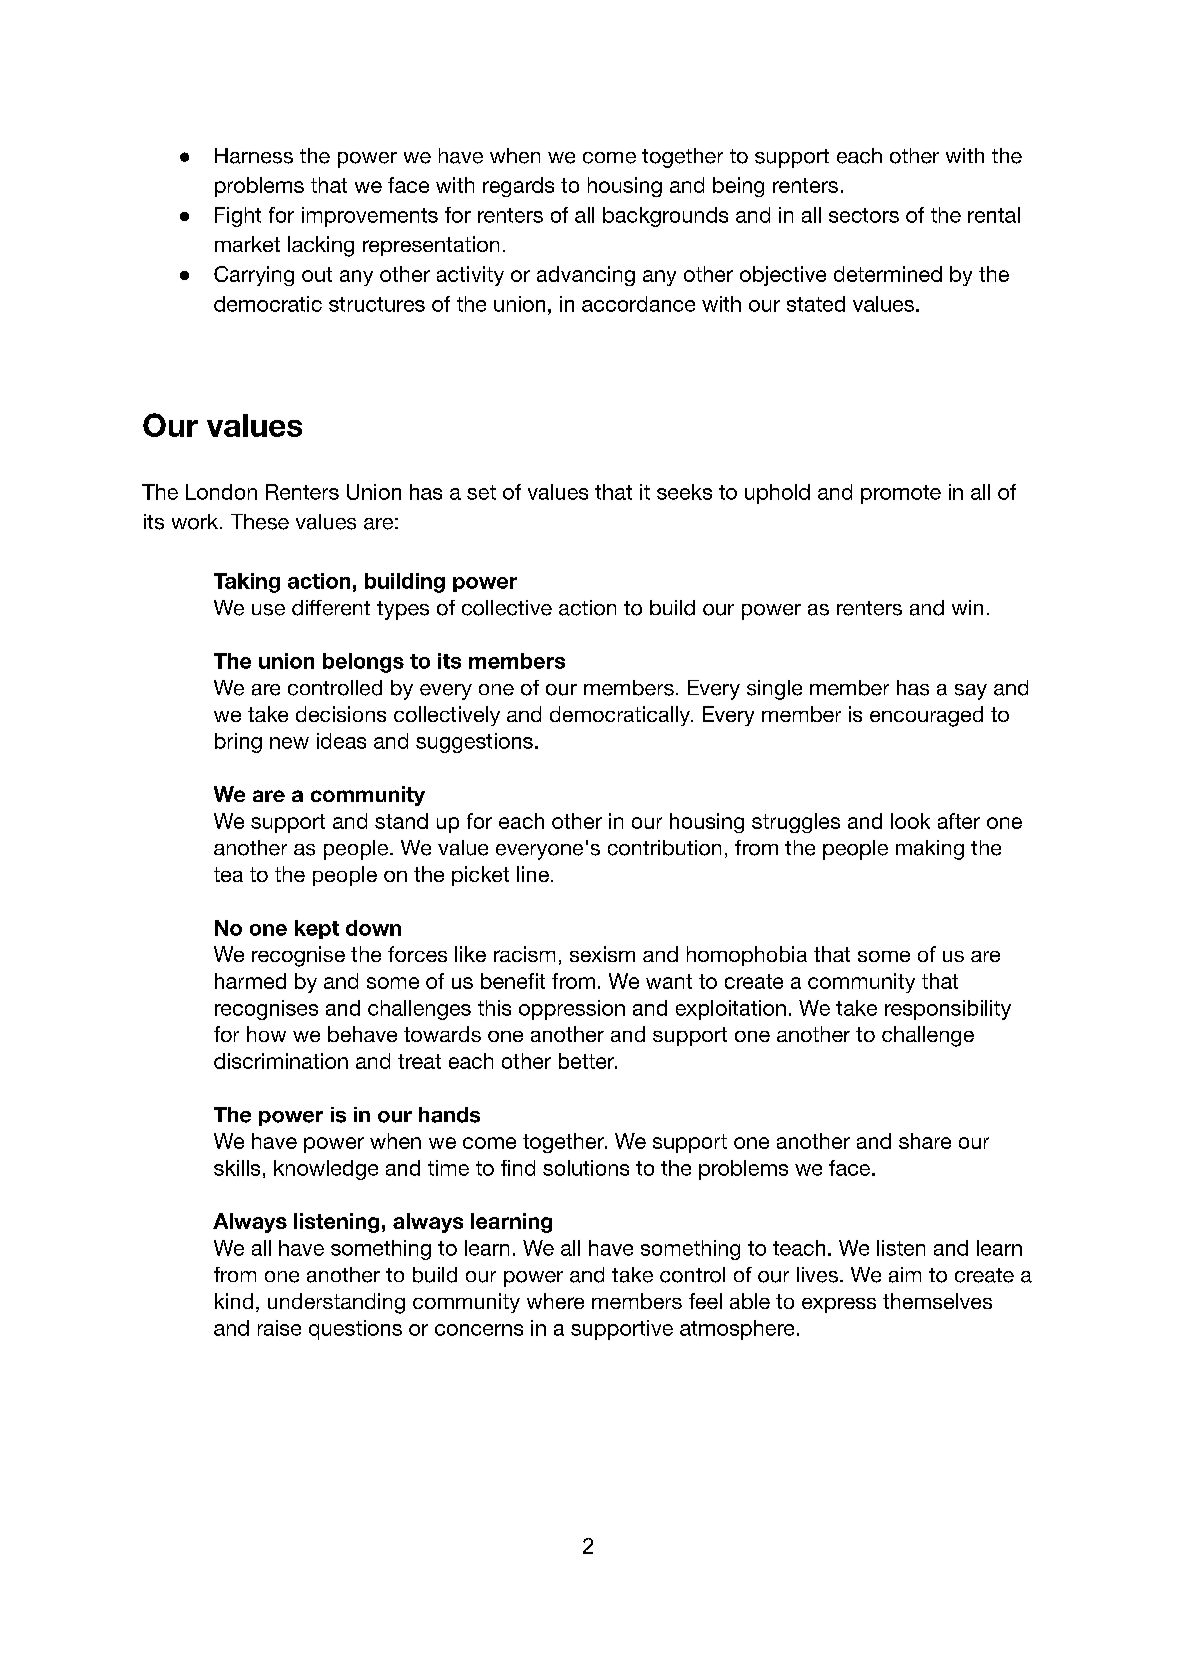 Image resolution: width=1178 pixels, height=1664 pixels. Describe the element at coordinates (555, 1301) in the screenshot. I see `where` at that location.
